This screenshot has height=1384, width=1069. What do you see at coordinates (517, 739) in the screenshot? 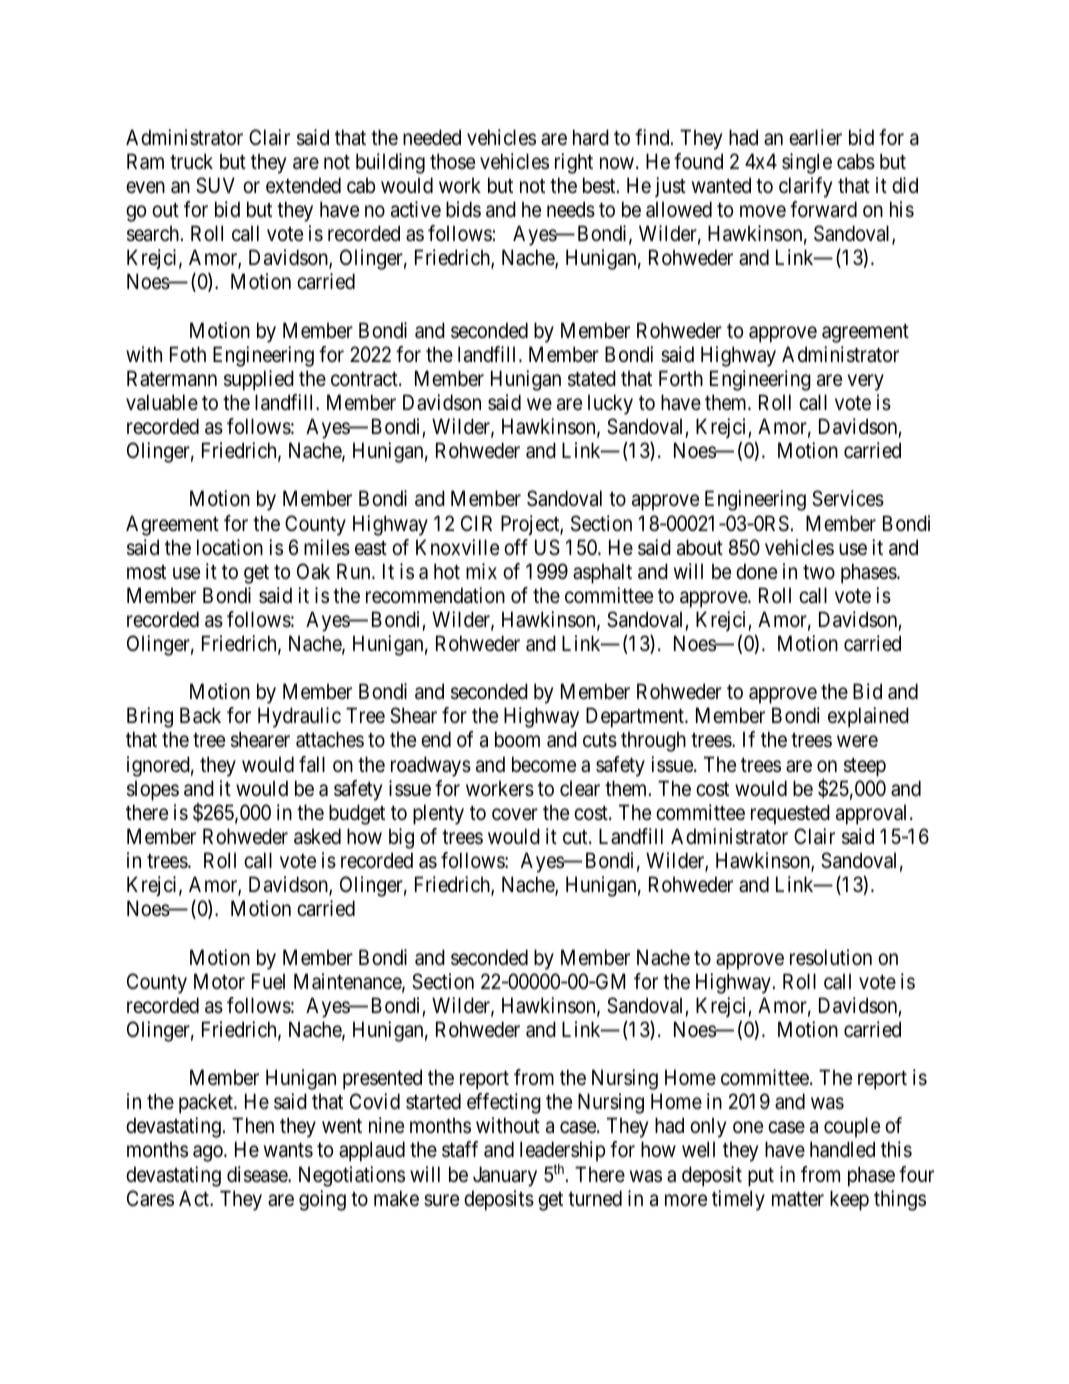
I see `boom` at bounding box center [517, 739].
